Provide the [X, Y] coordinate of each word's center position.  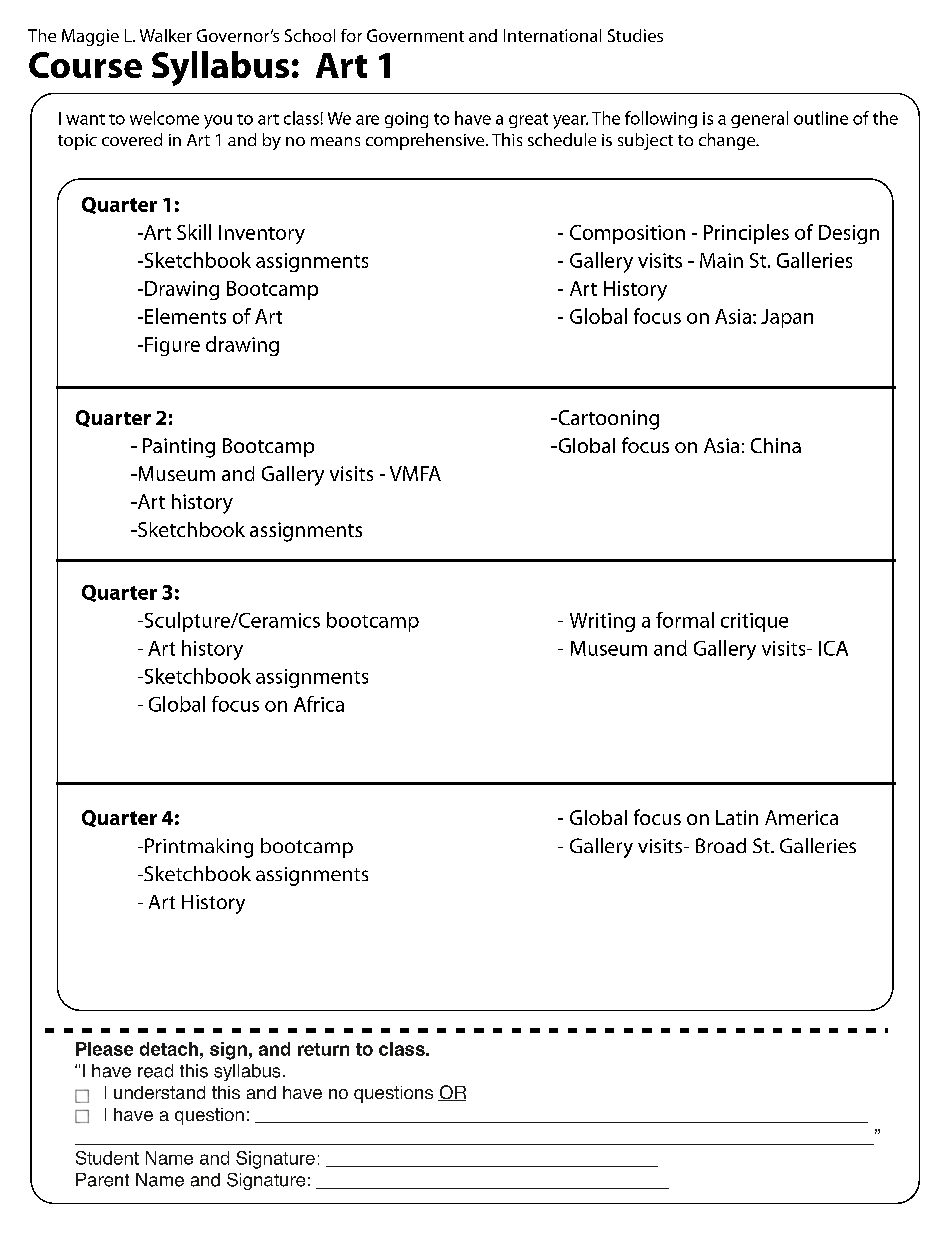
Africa [319, 704]
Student [107, 1158]
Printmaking [199, 848]
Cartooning [607, 420]
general [759, 119]
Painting [179, 448]
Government [415, 35]
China [776, 445]
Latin [737, 817]
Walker [166, 35]
